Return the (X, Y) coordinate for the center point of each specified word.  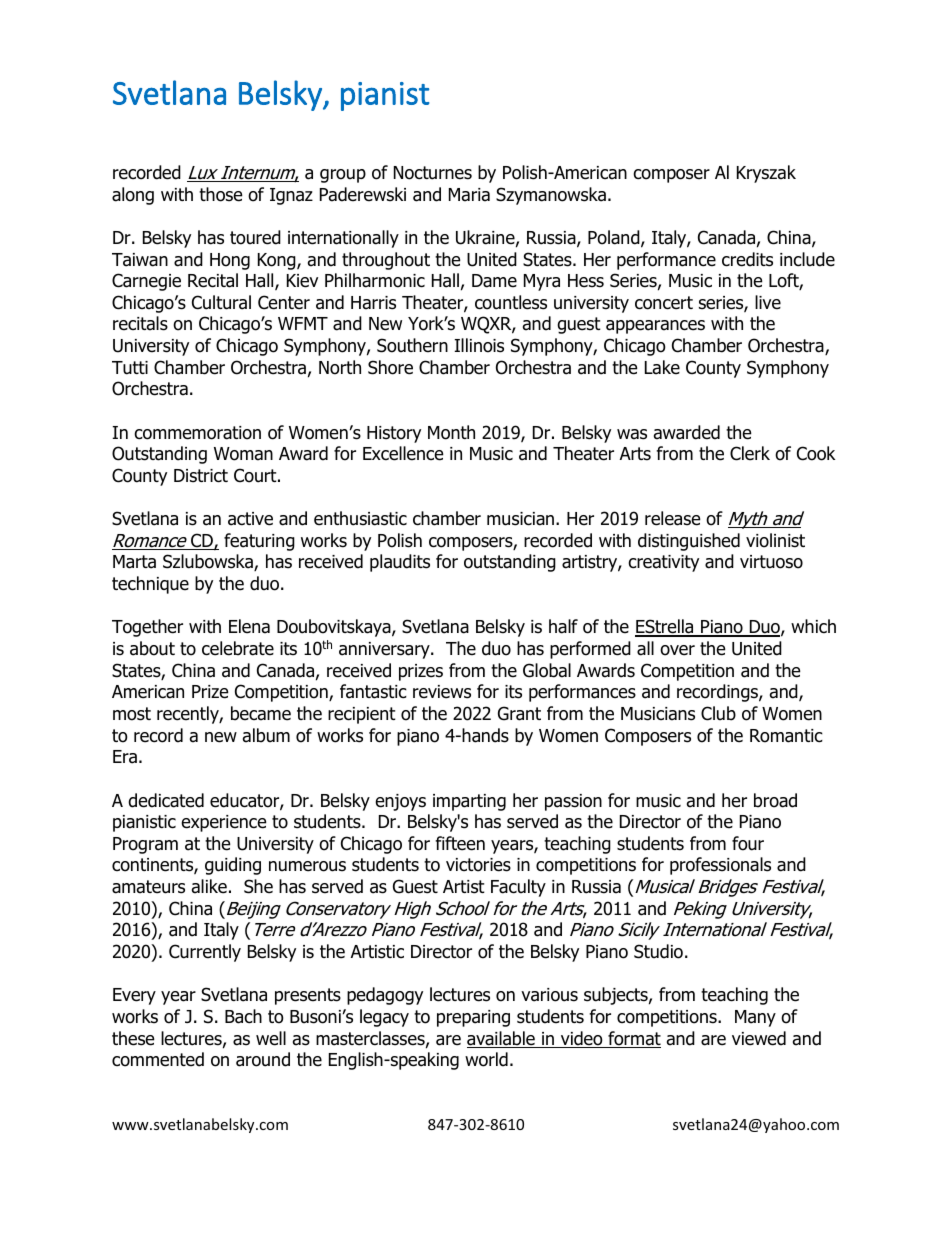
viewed (759, 1038)
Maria (469, 195)
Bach (243, 1016)
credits (747, 259)
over (677, 650)
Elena (249, 626)
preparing (473, 1018)
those (221, 194)
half (563, 626)
